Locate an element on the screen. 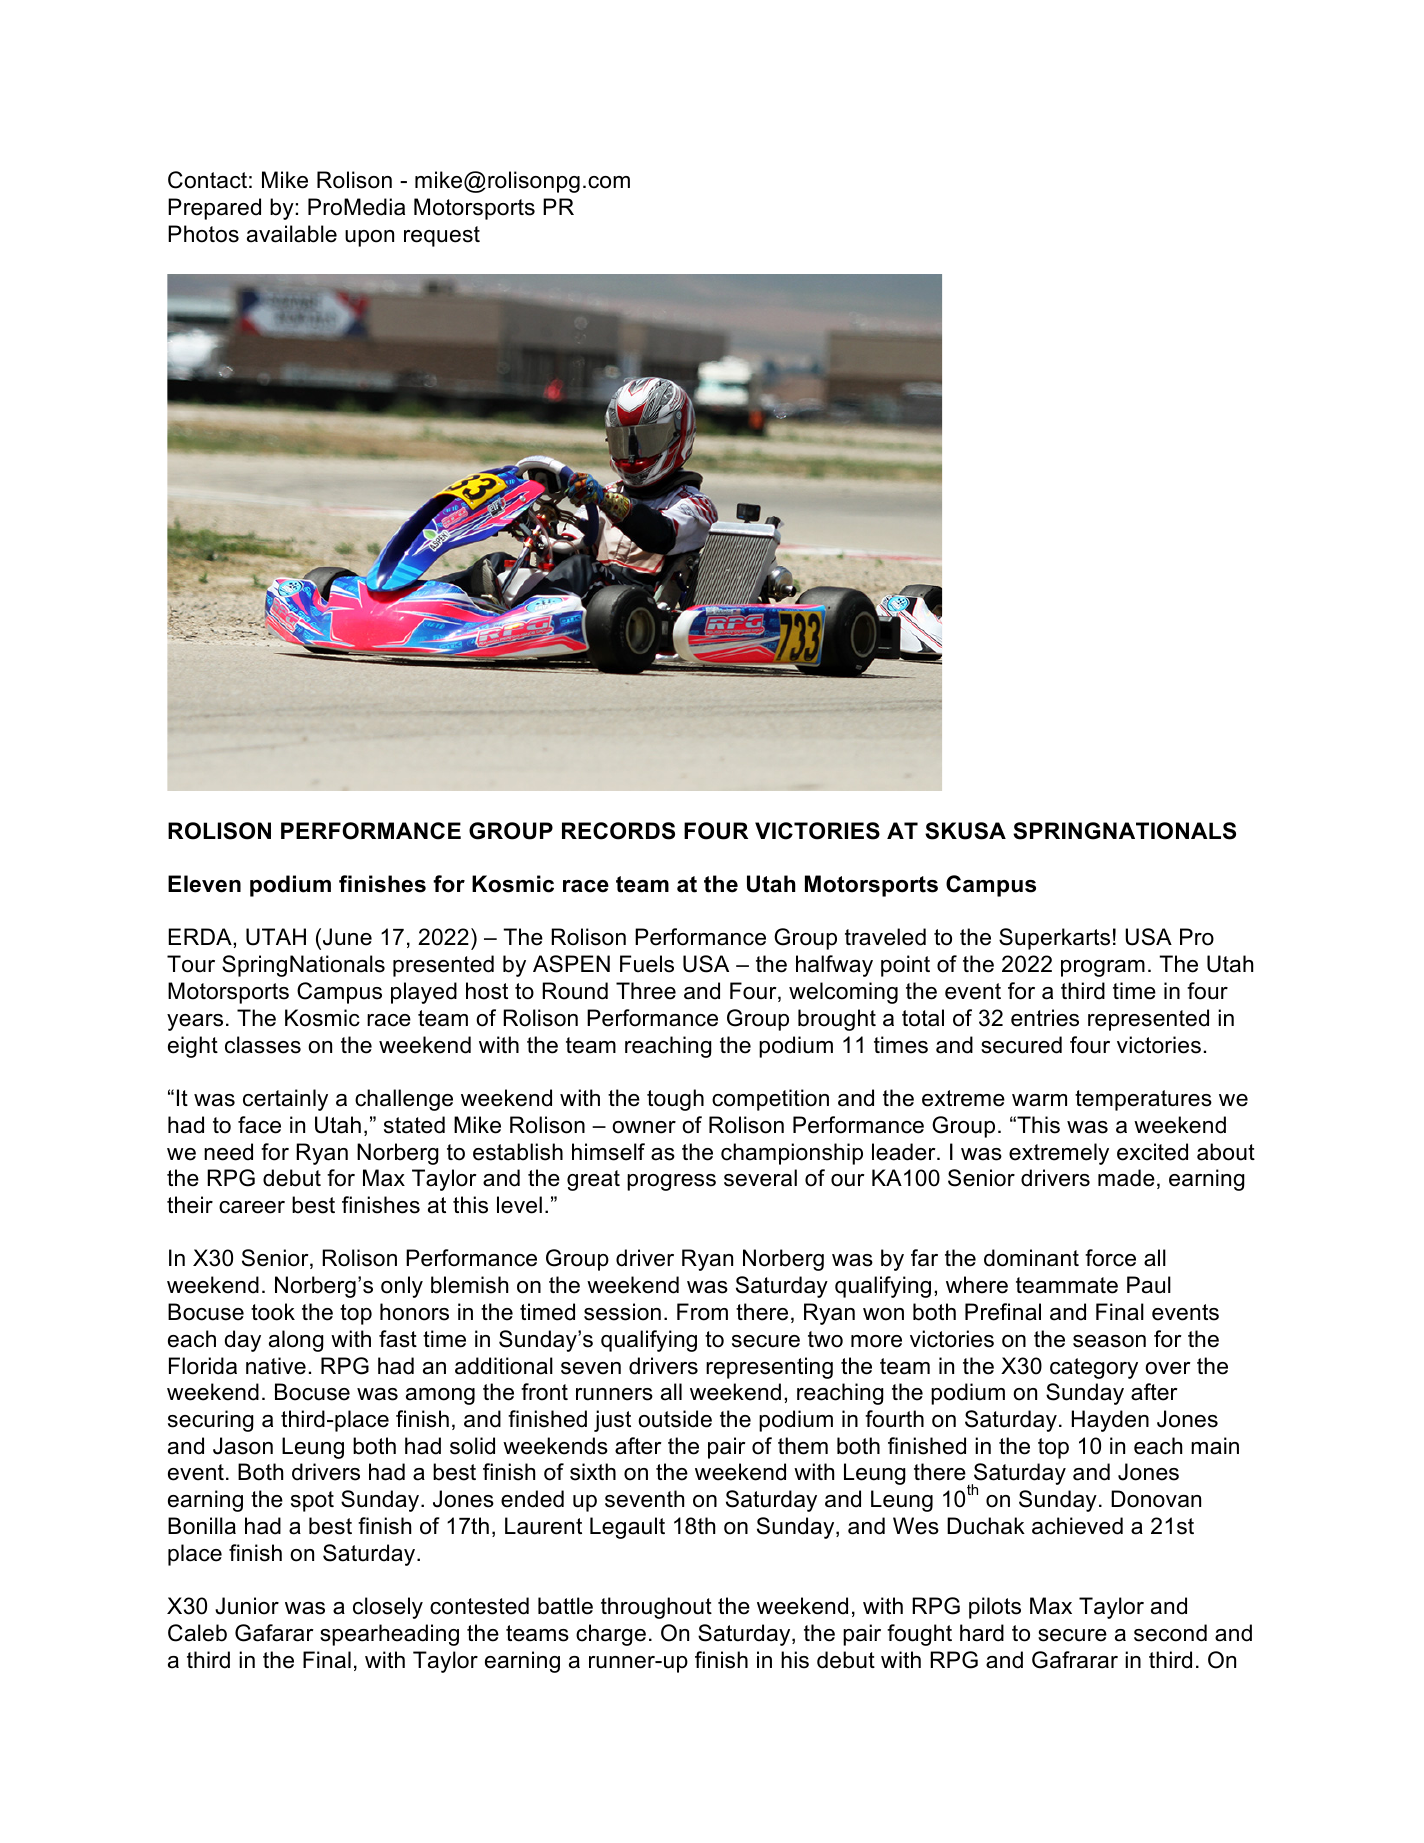 The height and width of the screenshot is (1843, 1424). From is located at coordinates (702, 1312).
